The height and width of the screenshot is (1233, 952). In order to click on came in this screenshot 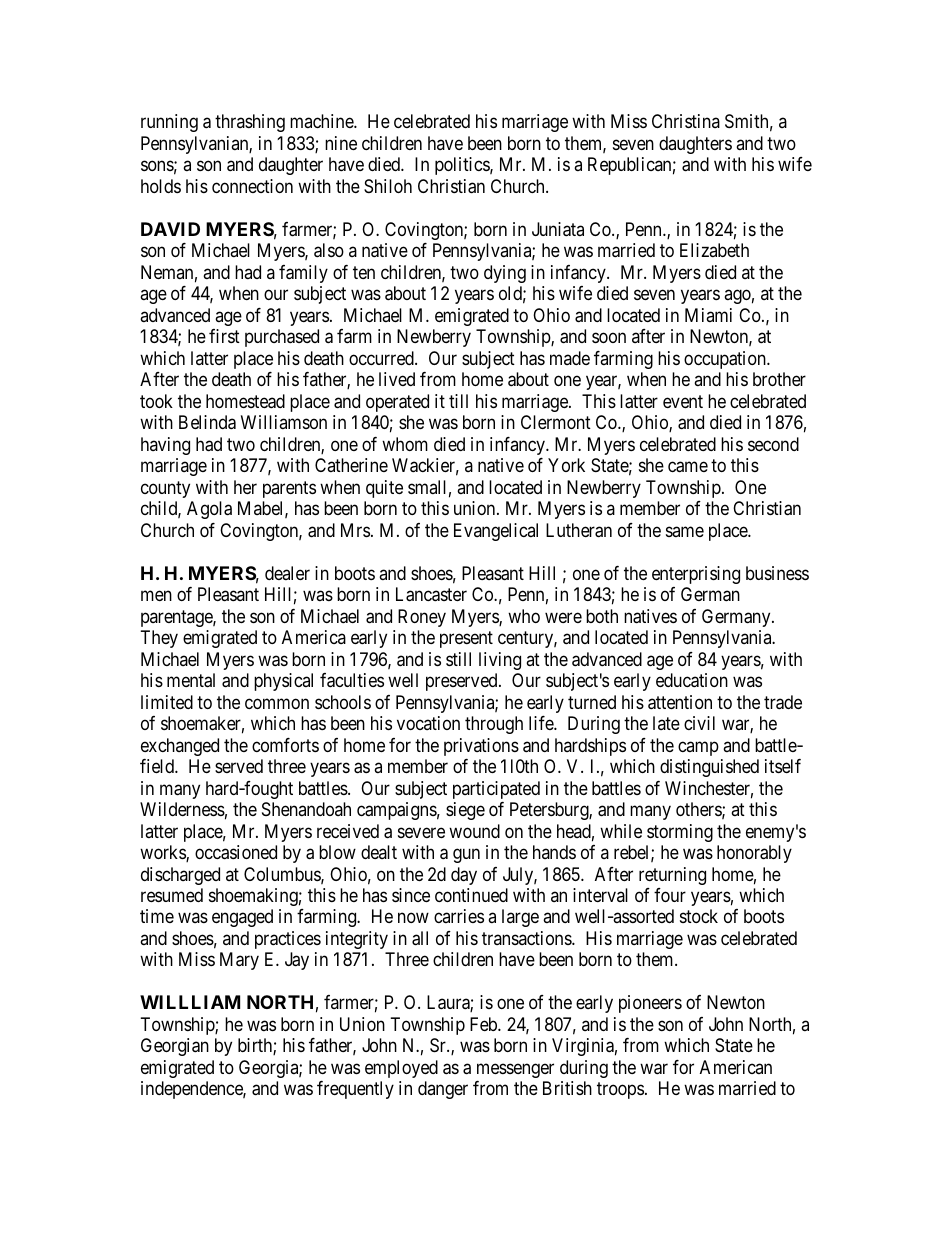, I will do `click(688, 467)`.
